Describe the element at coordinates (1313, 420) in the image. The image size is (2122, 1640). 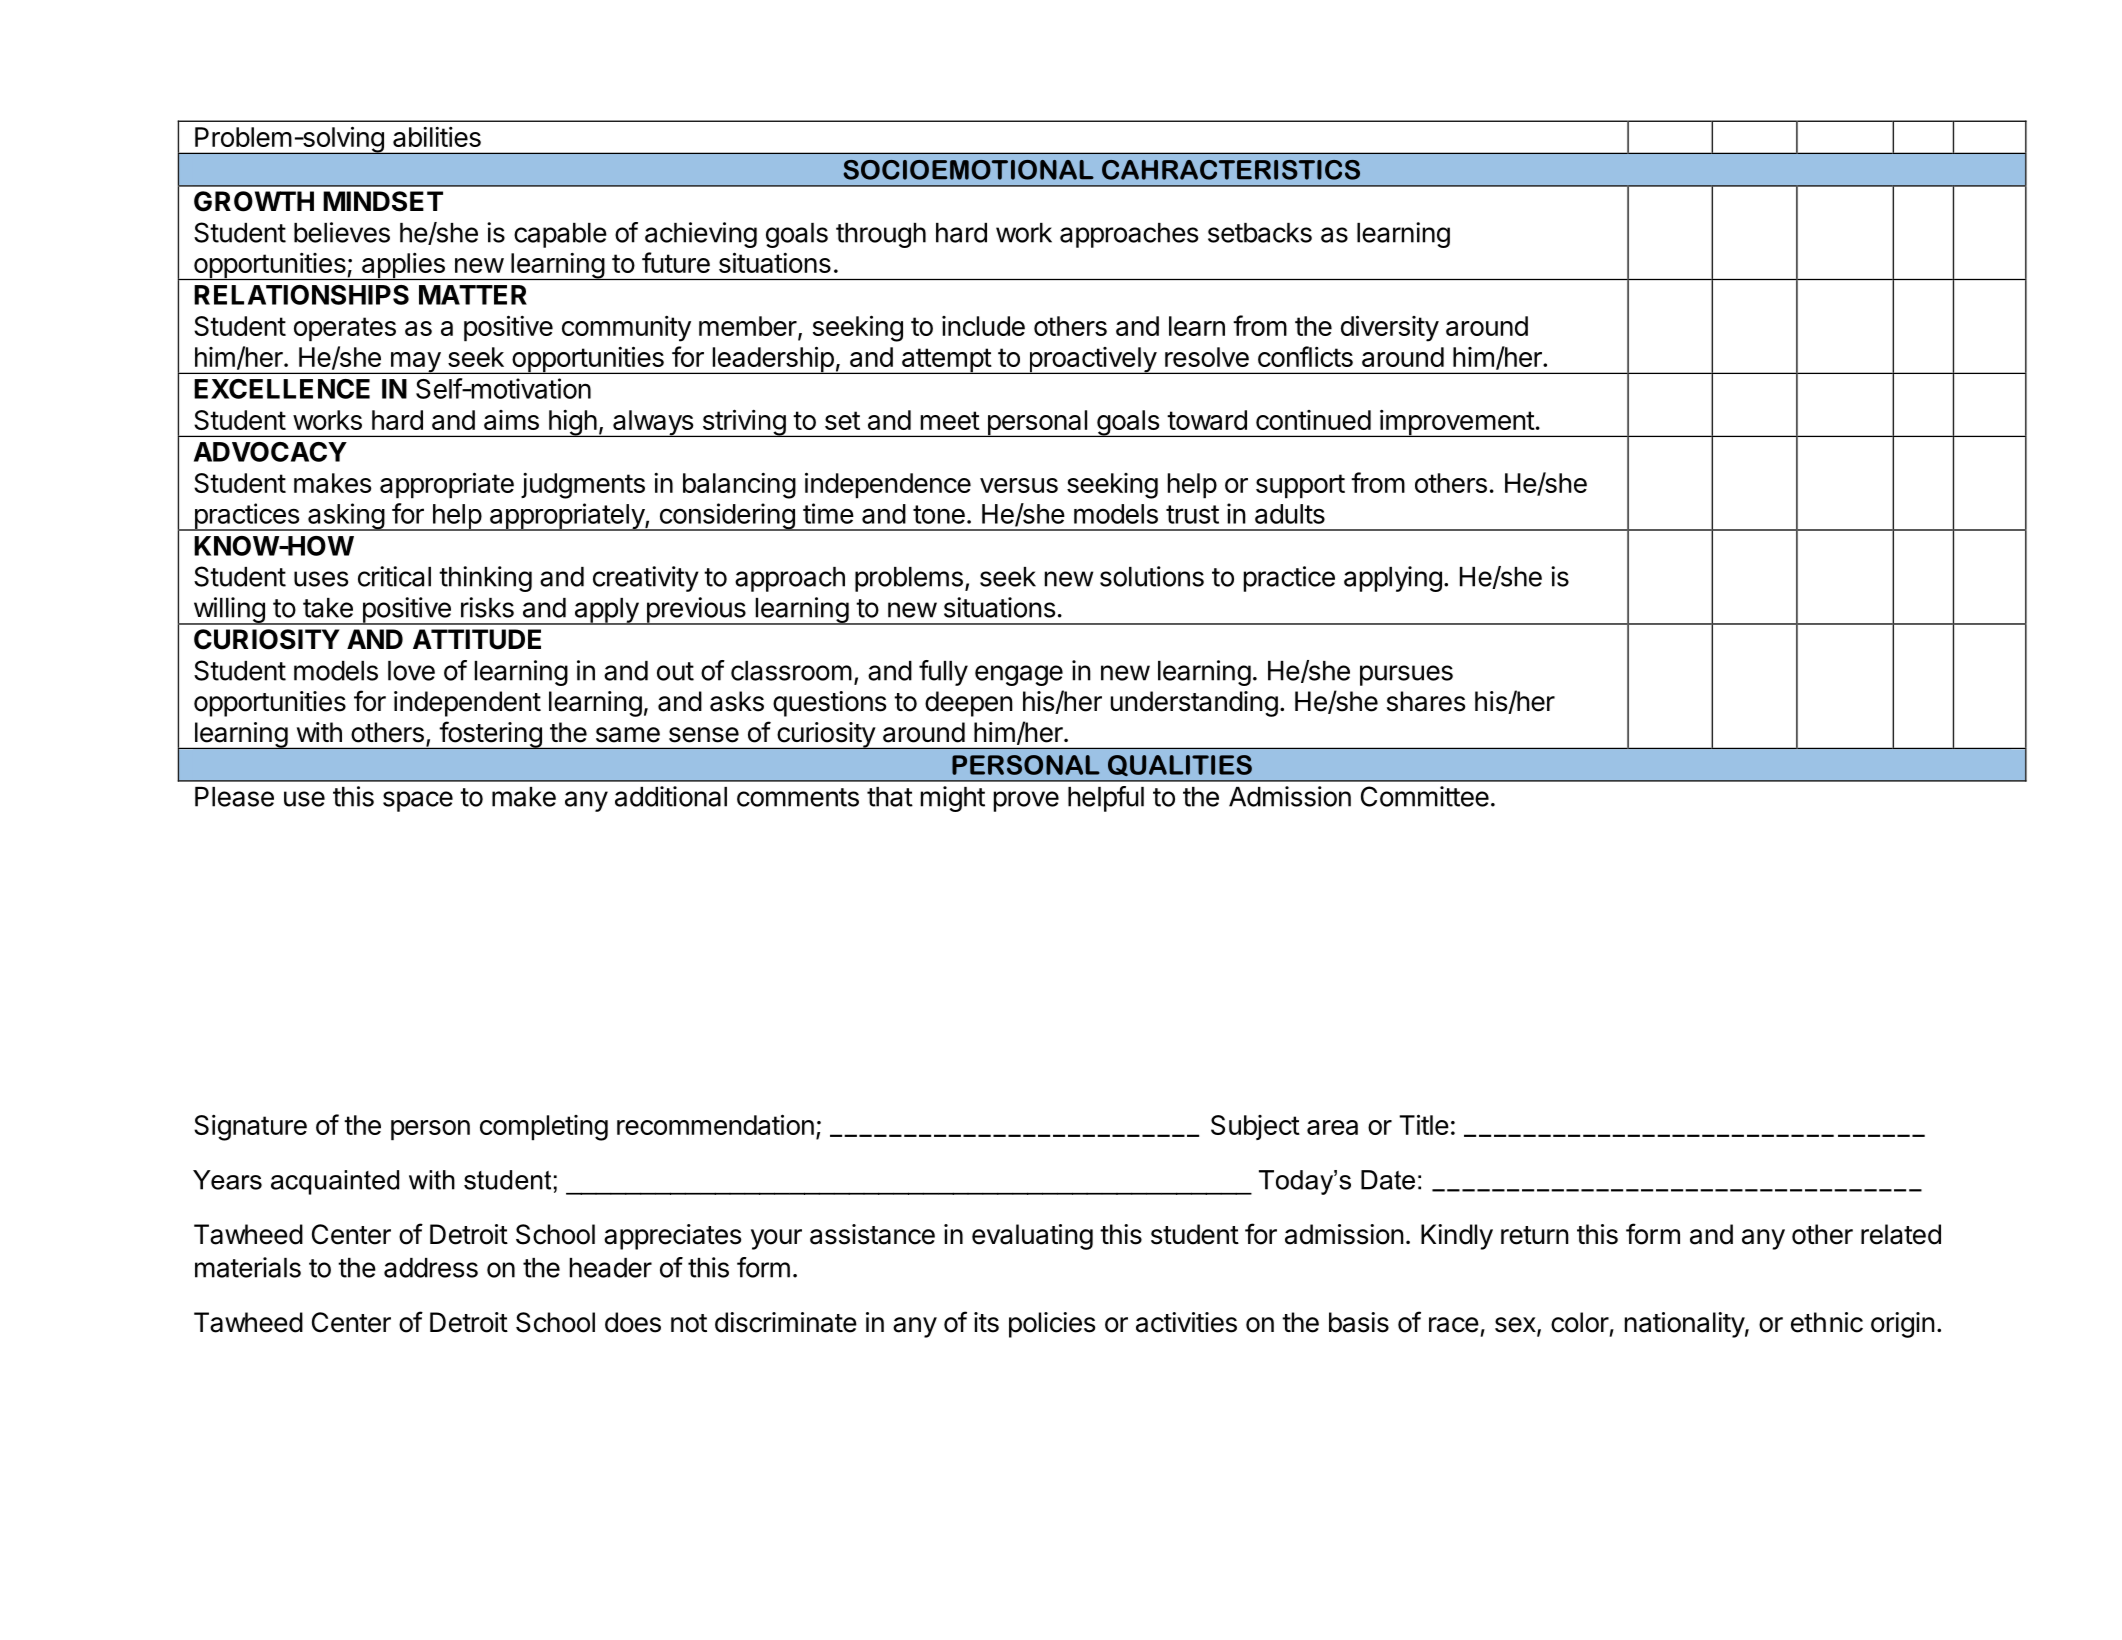
I see `continued` at that location.
